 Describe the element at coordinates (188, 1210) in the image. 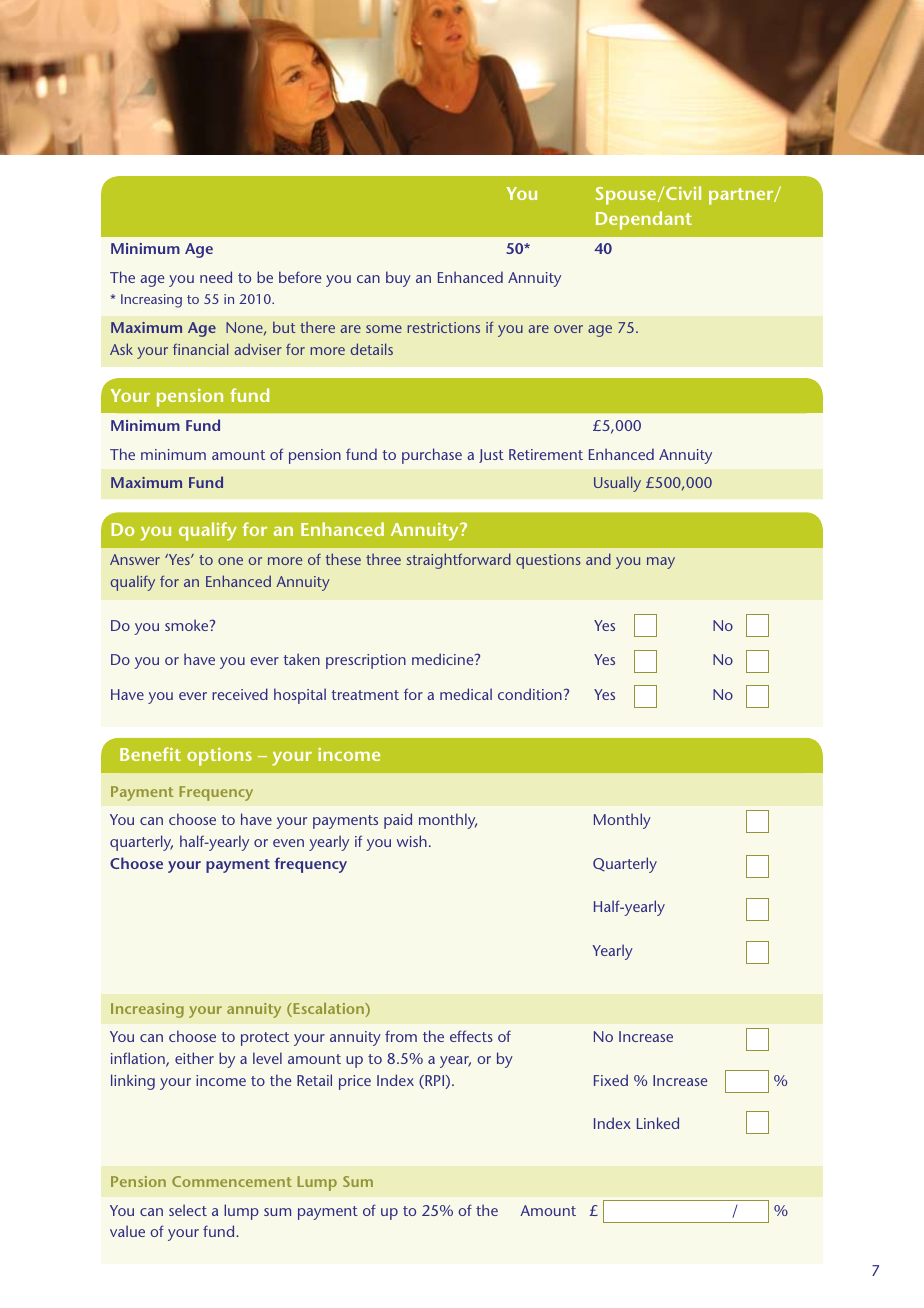

I see `select` at that location.
